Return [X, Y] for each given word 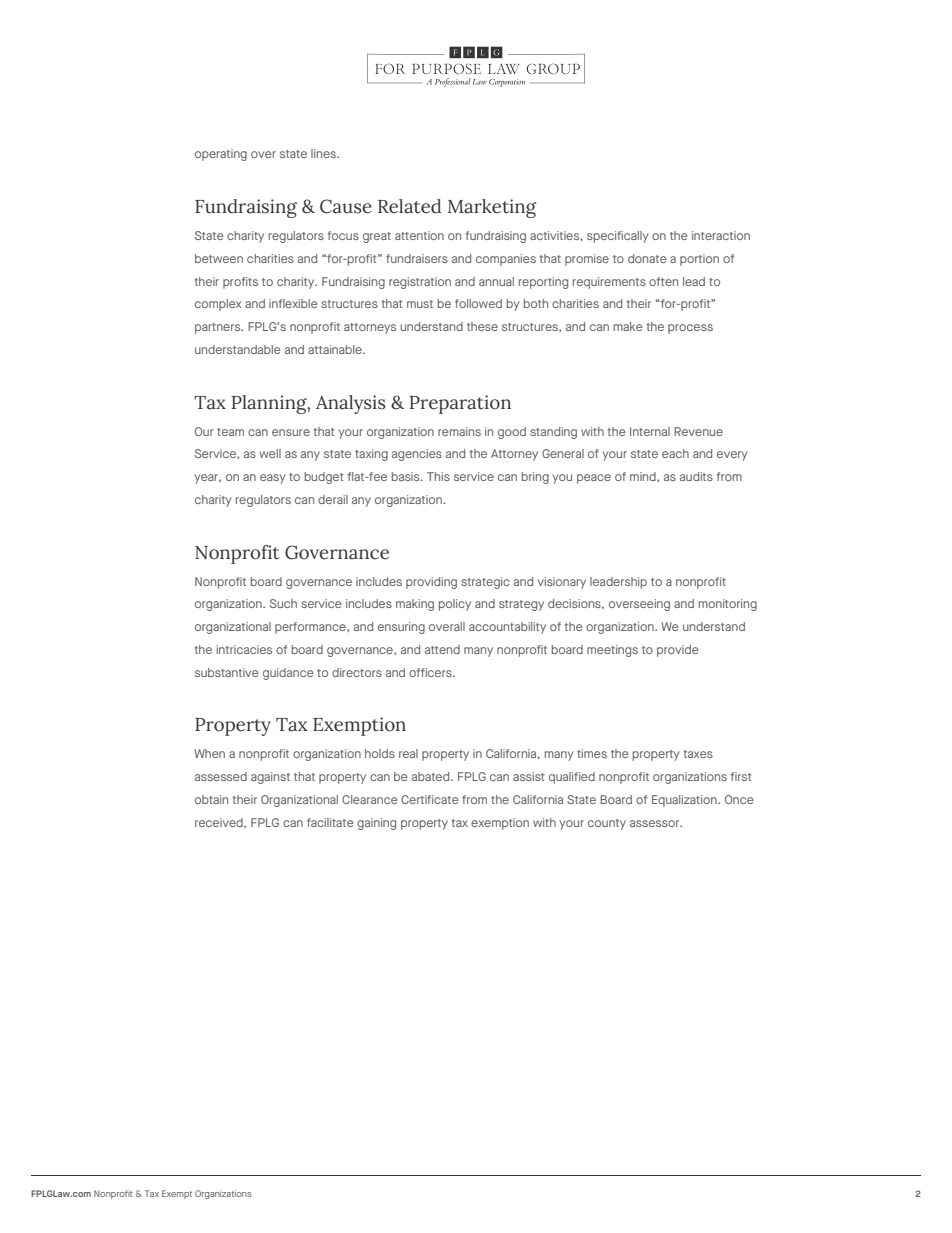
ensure [291, 432]
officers [431, 672]
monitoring [728, 605]
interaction [721, 235]
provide [678, 651]
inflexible [293, 303]
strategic [485, 583]
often [663, 281]
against [270, 778]
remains [459, 431]
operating [221, 155]
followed [478, 303]
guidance [288, 674]
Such [283, 603]
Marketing [492, 208]
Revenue [698, 431]
